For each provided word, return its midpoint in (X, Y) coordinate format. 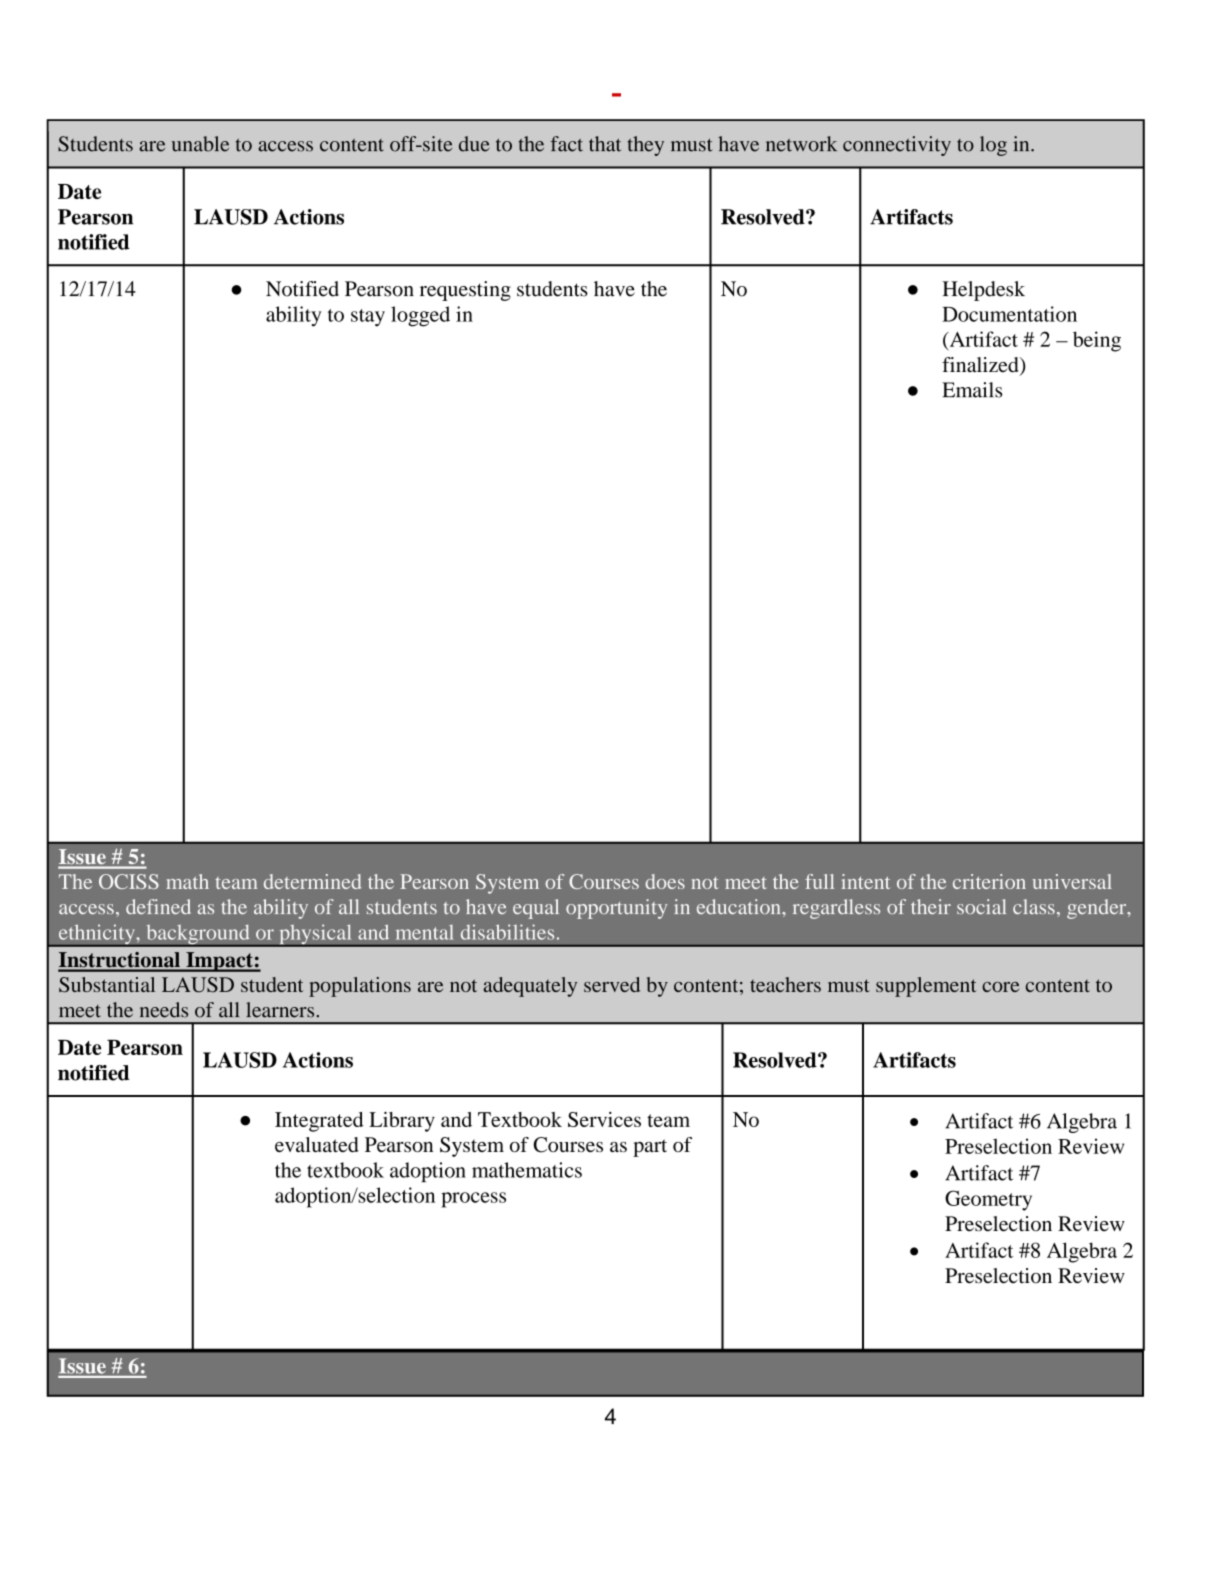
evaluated (317, 1144)
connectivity (897, 146)
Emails (972, 390)
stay (368, 318)
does (665, 881)
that (605, 144)
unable (200, 144)
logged (420, 316)
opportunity (616, 909)
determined (312, 881)
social (981, 906)
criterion (989, 881)
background (198, 936)
